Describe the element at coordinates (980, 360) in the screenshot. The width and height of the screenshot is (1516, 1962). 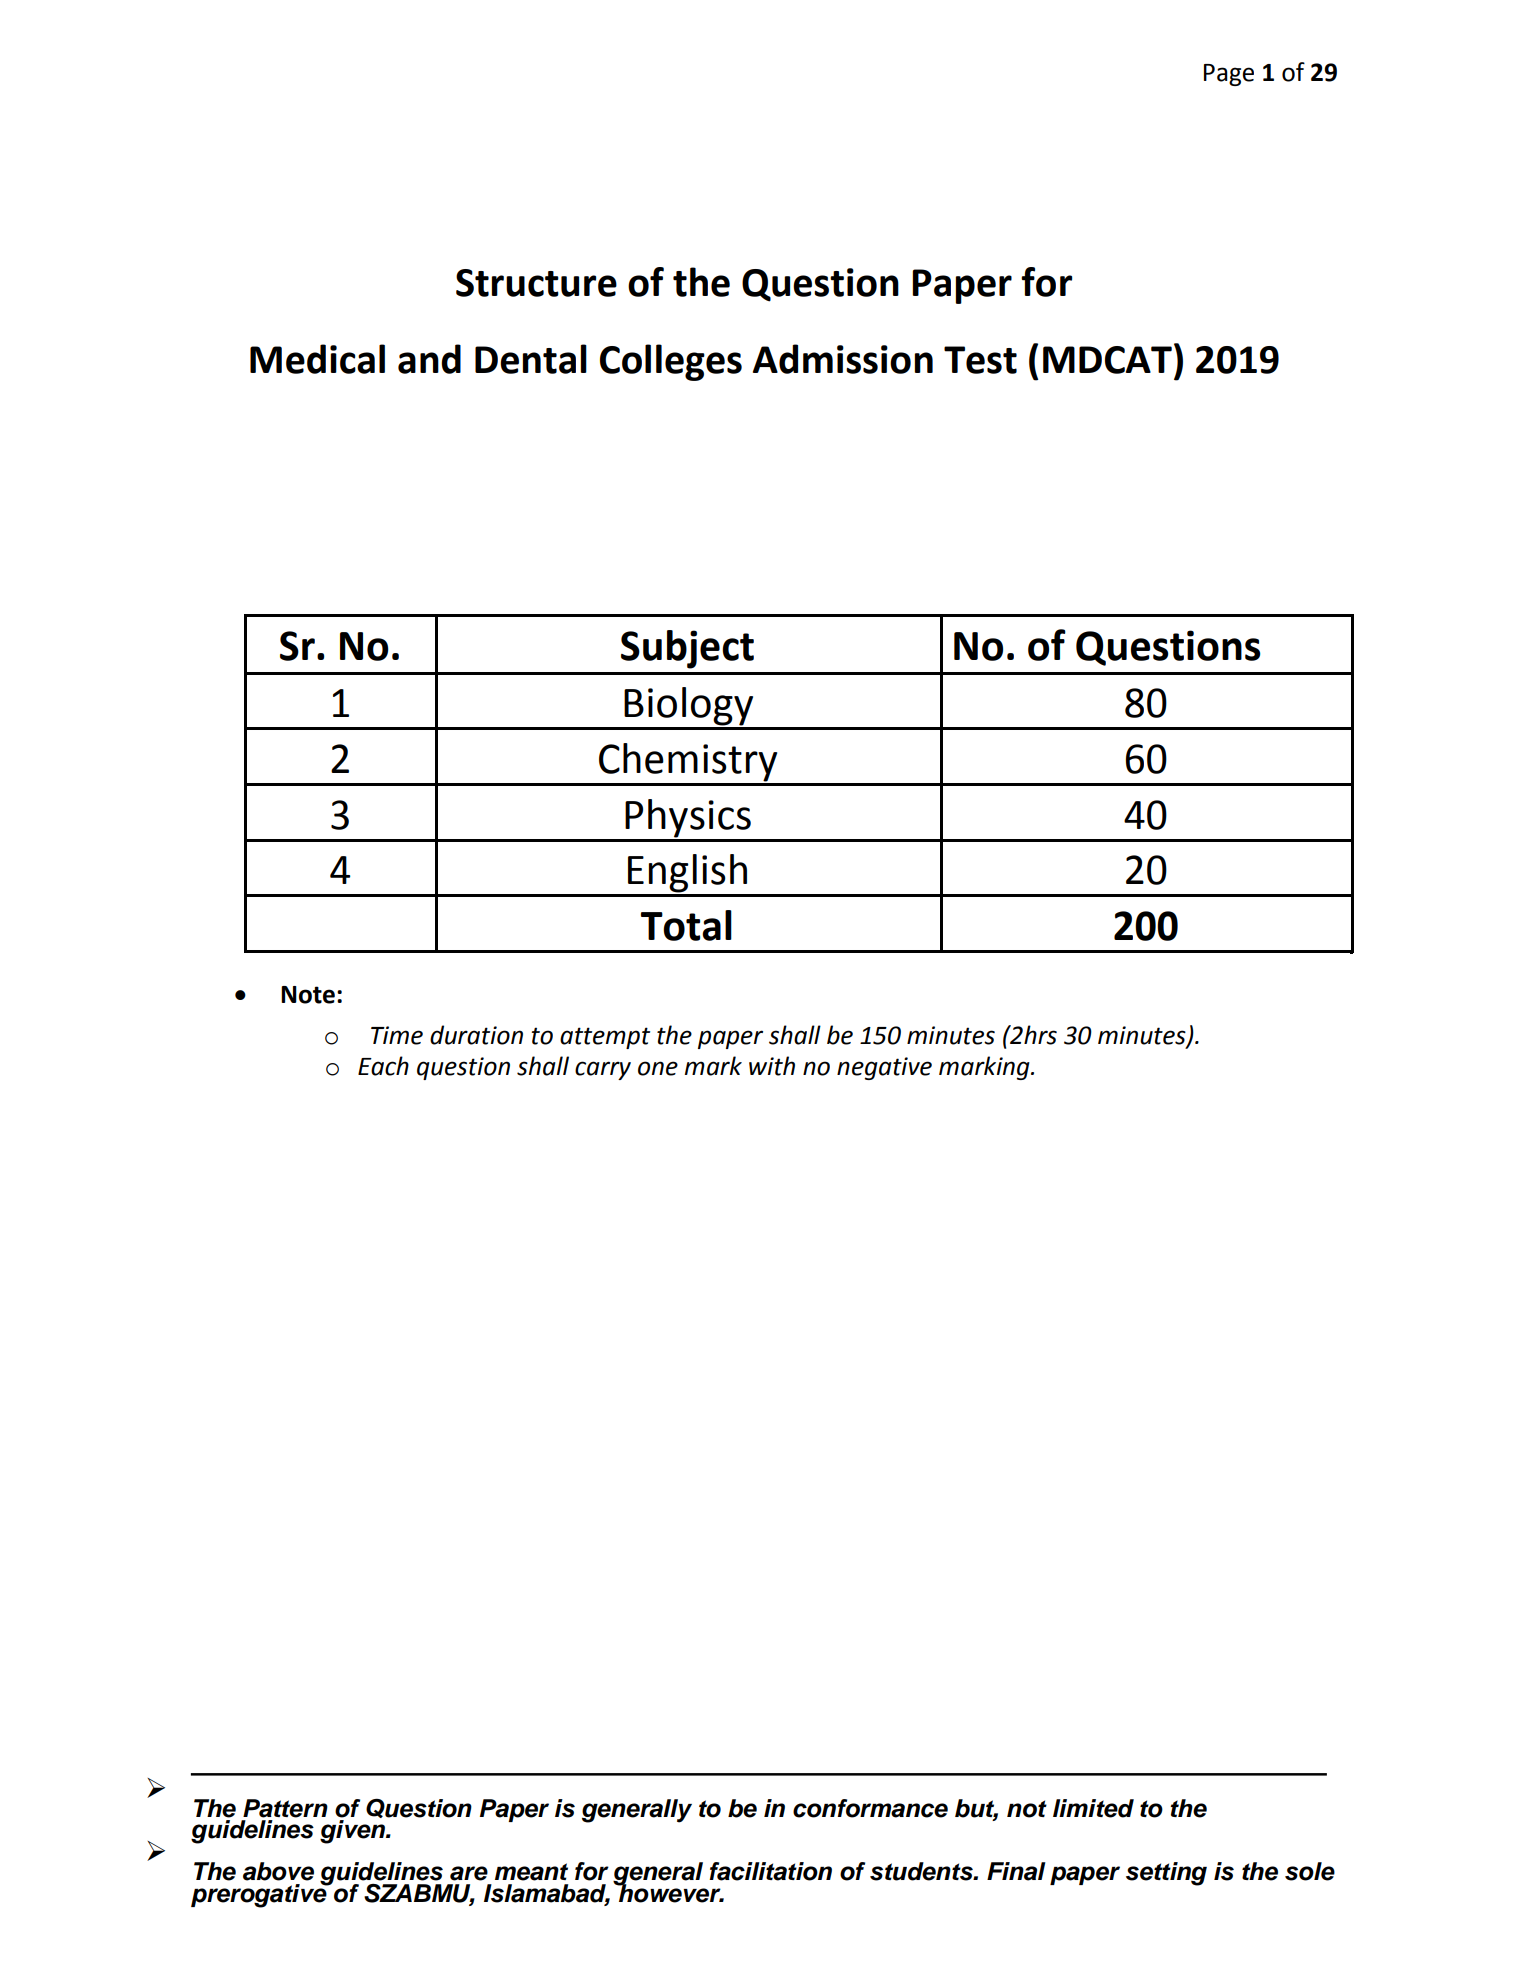
I see `Test` at that location.
